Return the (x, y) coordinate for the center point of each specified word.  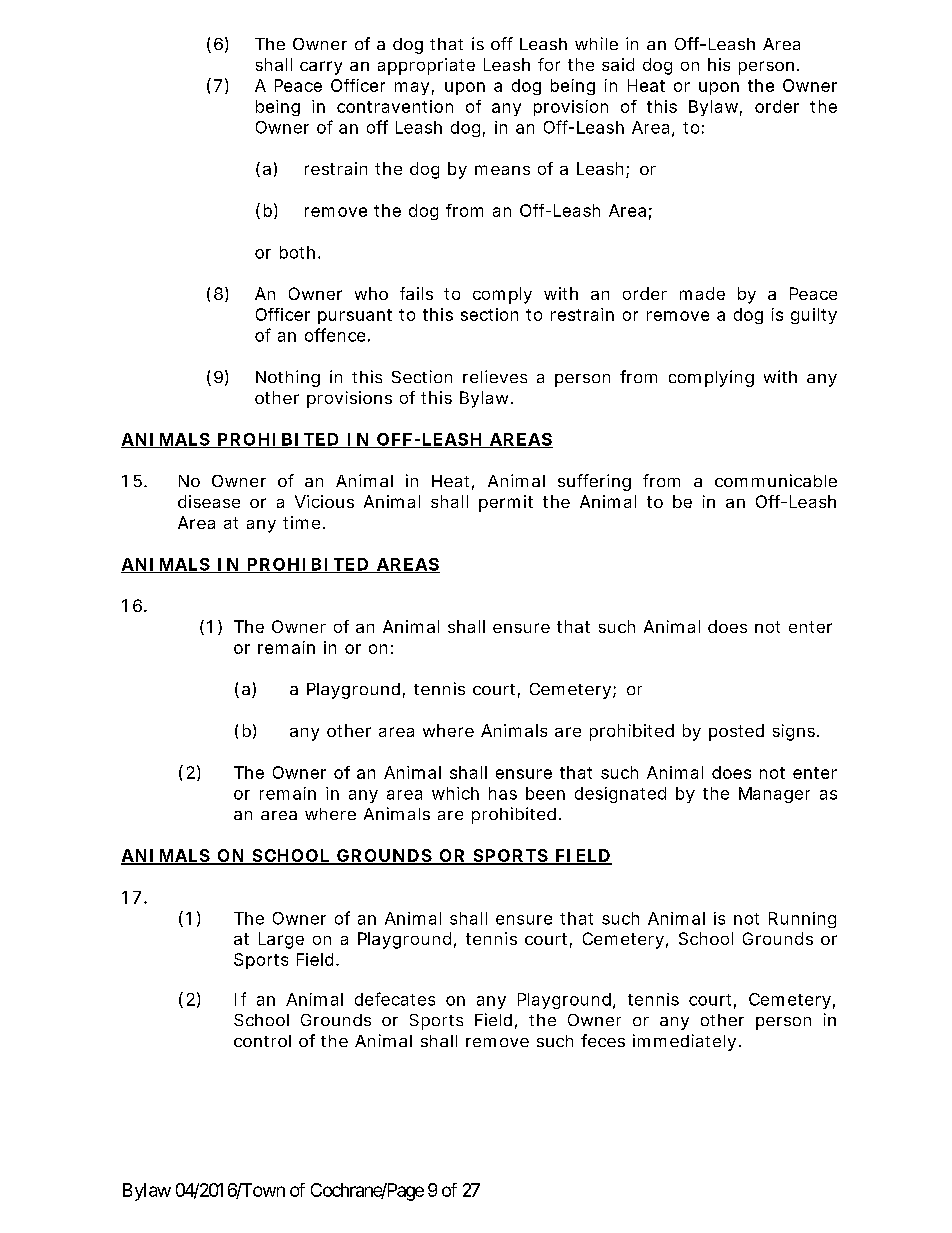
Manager (774, 795)
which (455, 793)
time (301, 522)
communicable (776, 480)
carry (321, 68)
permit (506, 503)
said (618, 64)
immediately (684, 1042)
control (262, 1041)
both (297, 252)
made (702, 293)
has (503, 793)
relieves (495, 376)
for (549, 64)
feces (603, 1040)
